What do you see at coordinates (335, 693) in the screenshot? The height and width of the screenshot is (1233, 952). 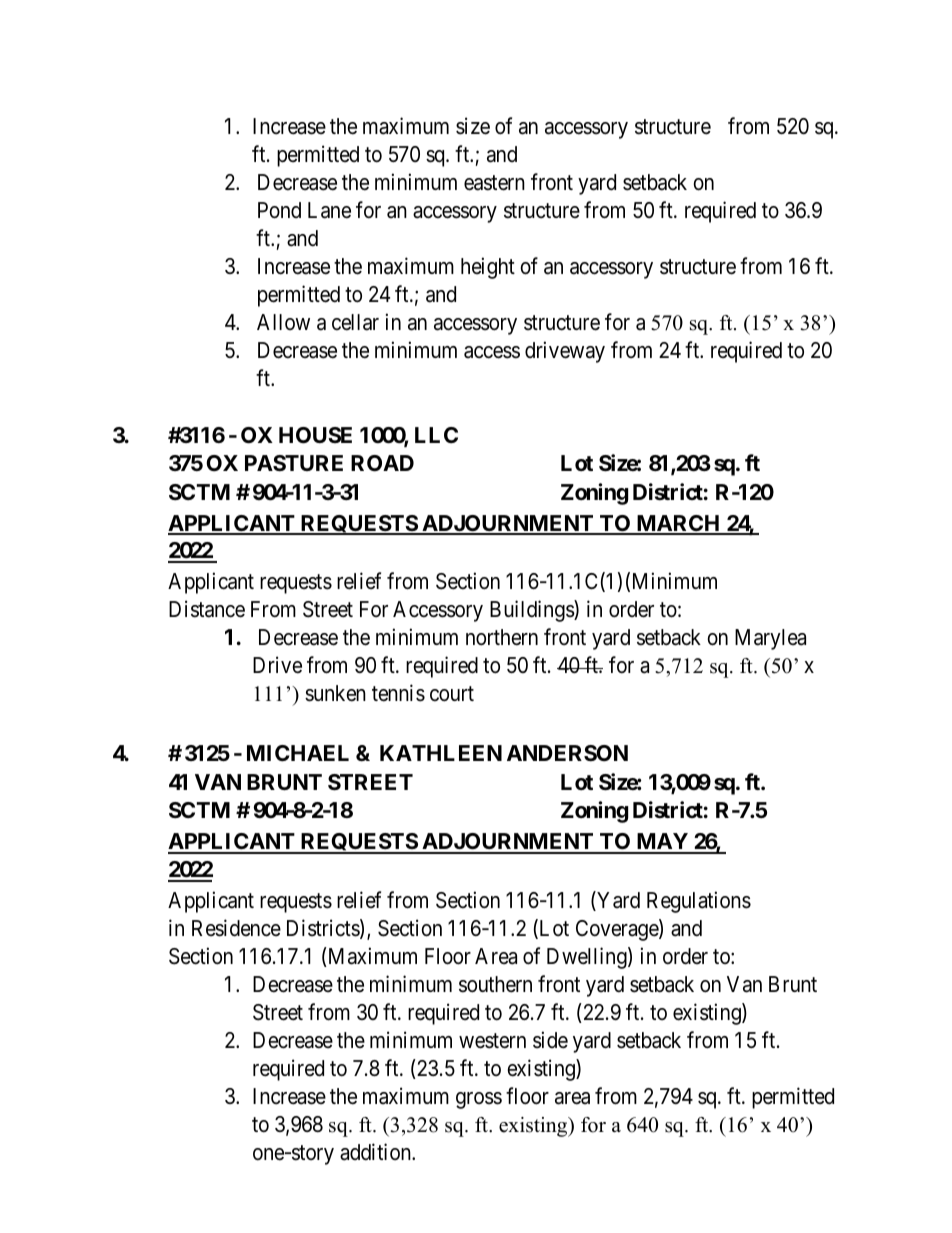 I see `sunken` at bounding box center [335, 693].
